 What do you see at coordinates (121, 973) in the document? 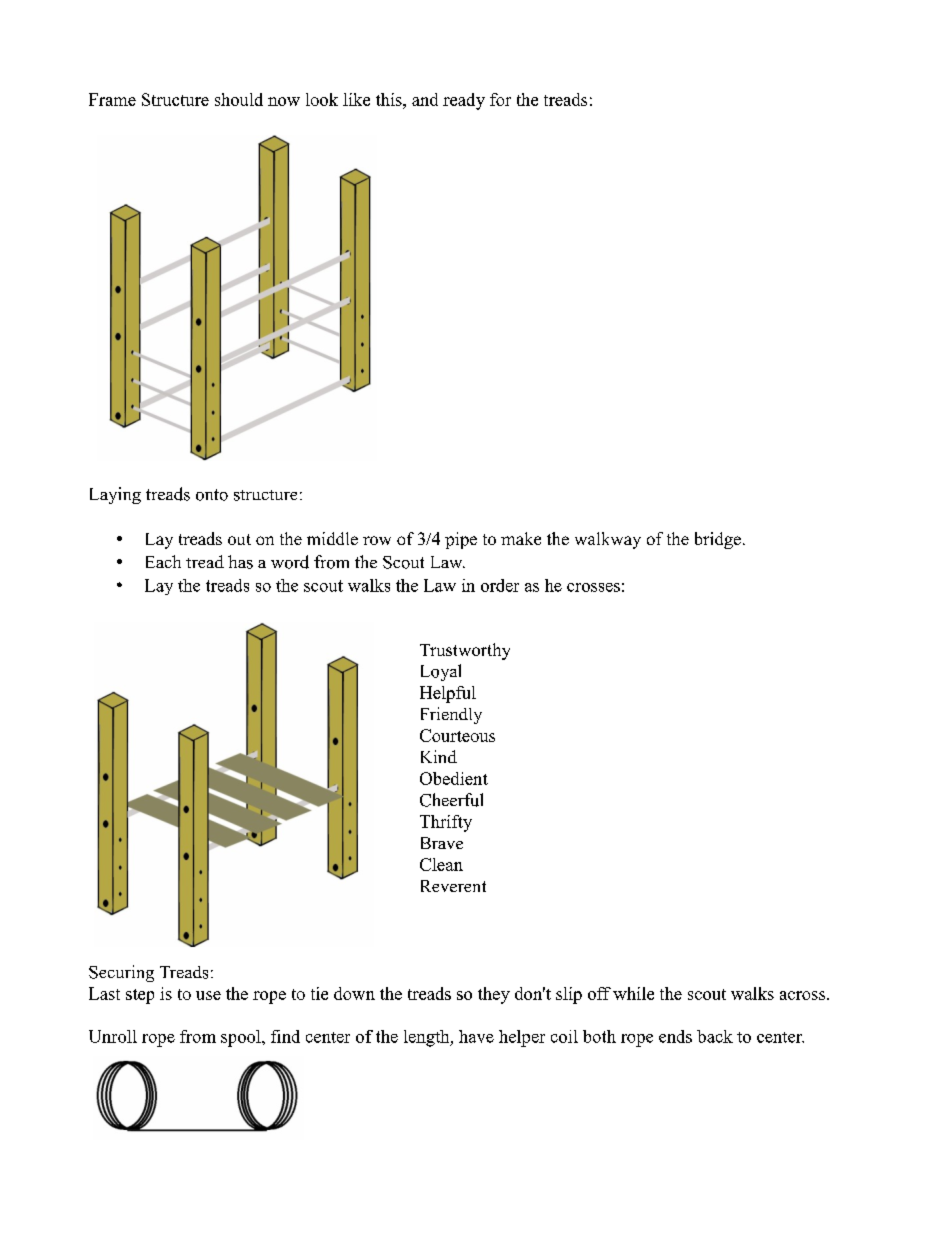
I see `Securing` at bounding box center [121, 973].
